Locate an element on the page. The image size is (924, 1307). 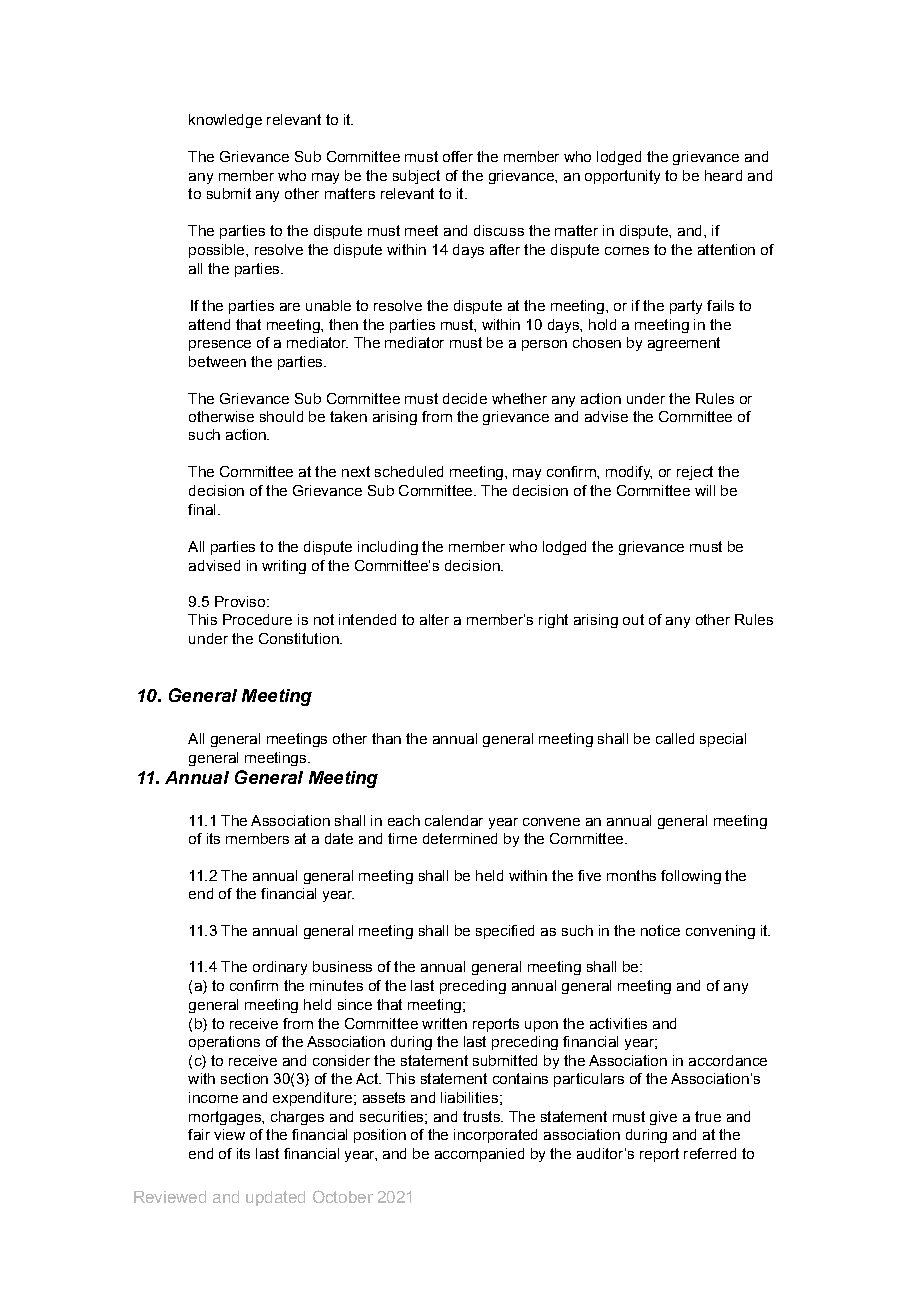
agreement is located at coordinates (684, 344).
